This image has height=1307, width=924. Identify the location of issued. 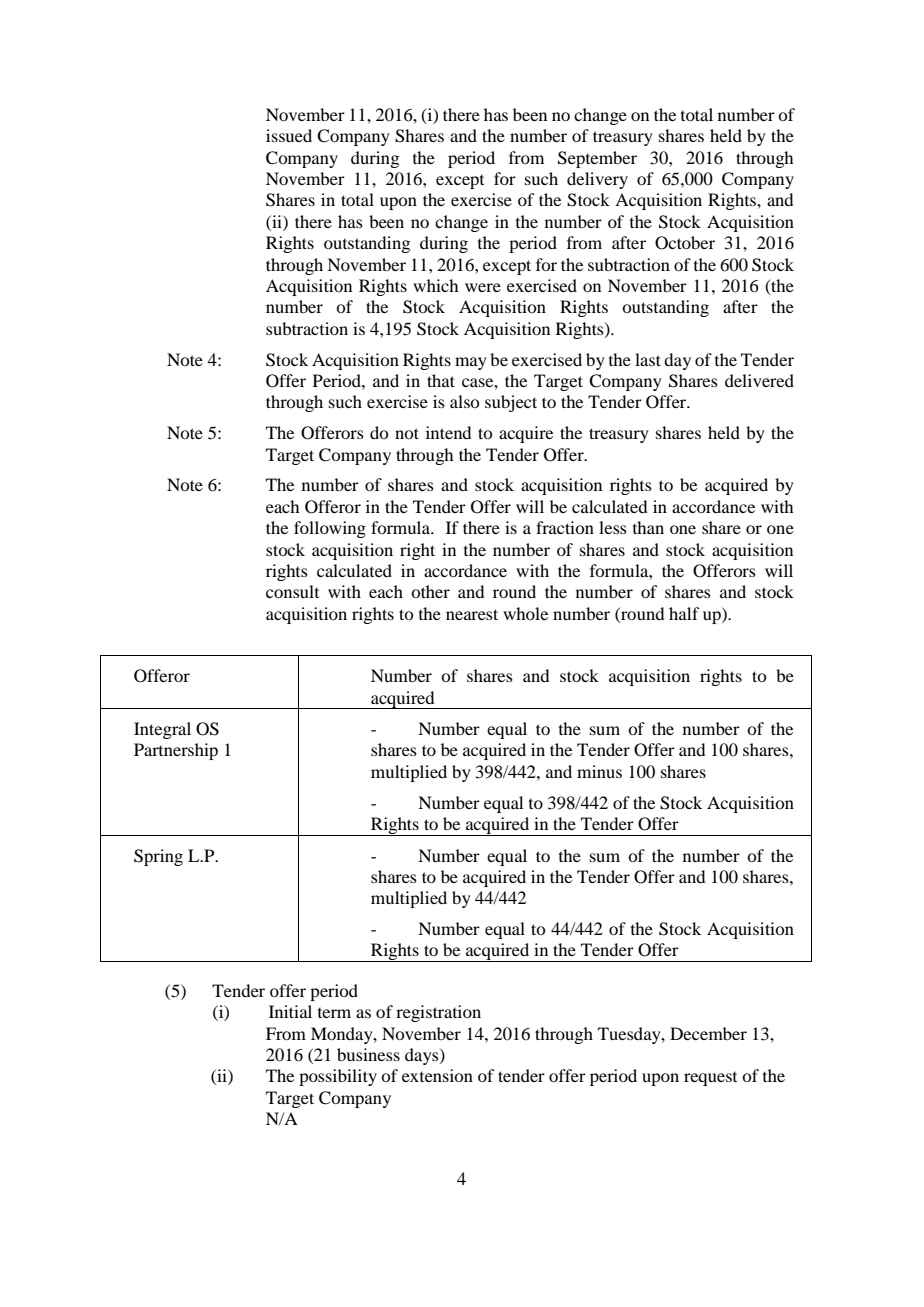
(289, 135).
